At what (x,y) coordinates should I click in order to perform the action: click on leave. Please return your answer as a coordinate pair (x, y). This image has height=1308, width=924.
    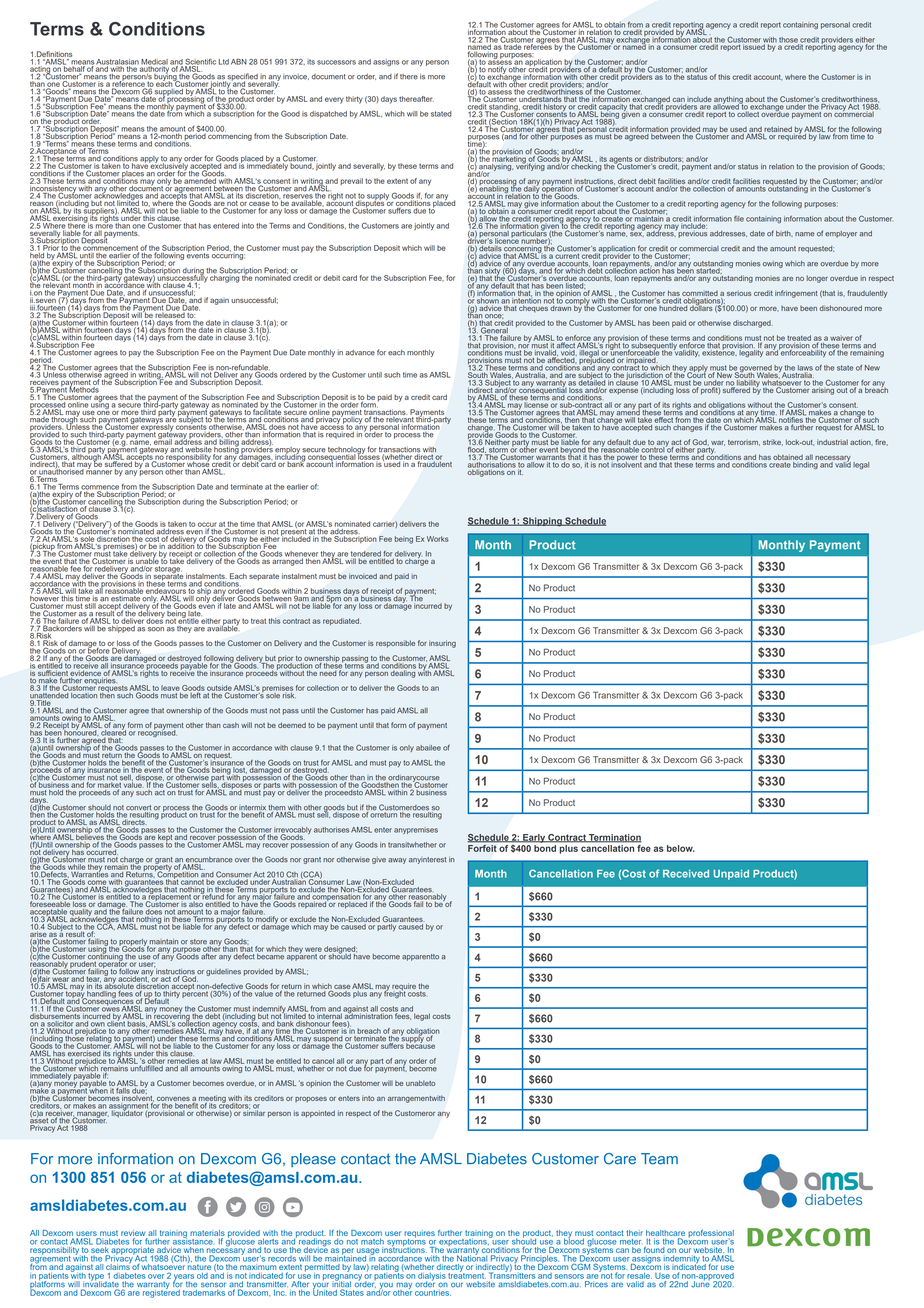
    Looking at the image, I should click on (170, 688).
